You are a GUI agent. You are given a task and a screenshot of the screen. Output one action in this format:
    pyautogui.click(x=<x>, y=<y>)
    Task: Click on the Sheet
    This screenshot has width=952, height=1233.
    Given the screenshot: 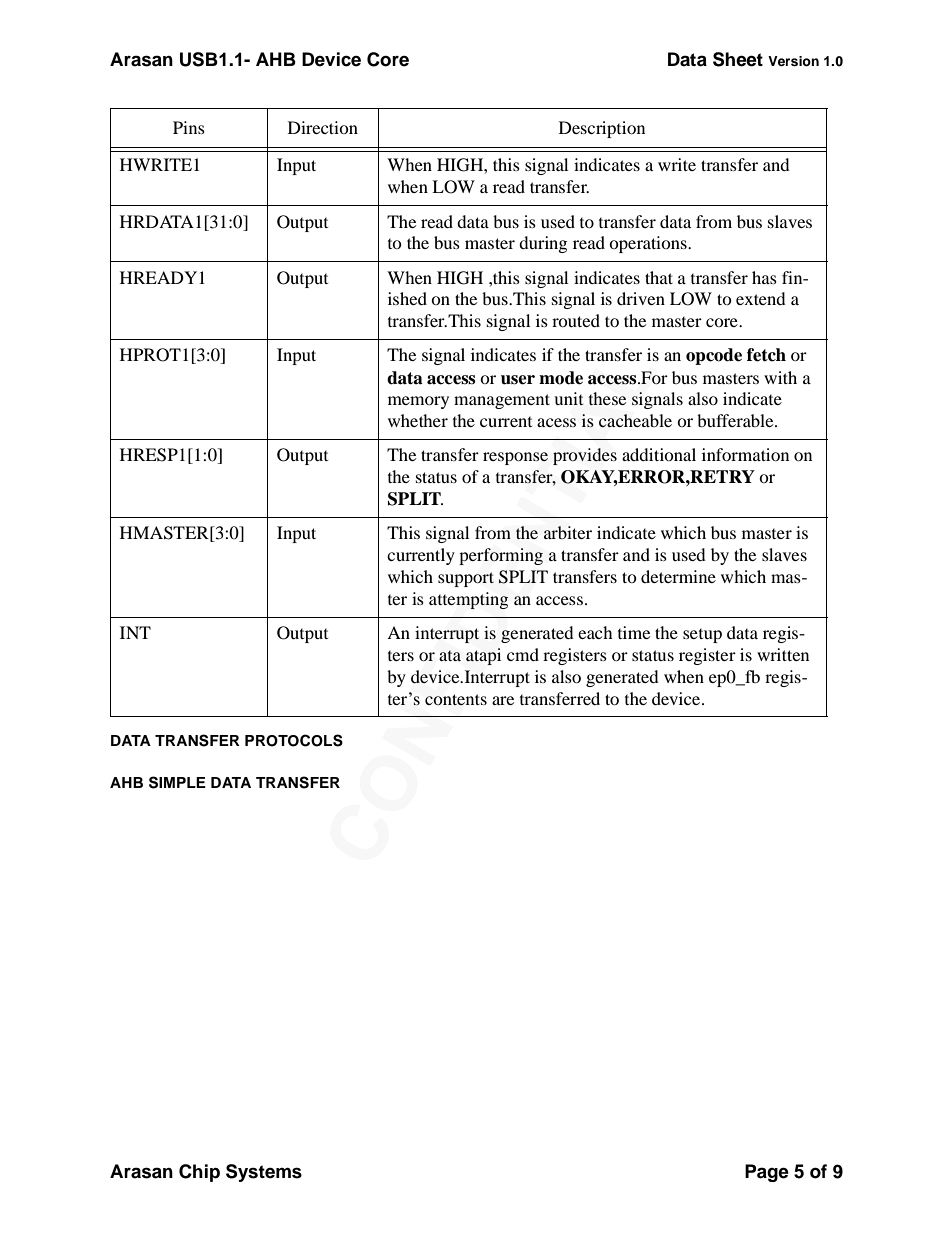 What is the action you would take?
    pyautogui.click(x=738, y=59)
